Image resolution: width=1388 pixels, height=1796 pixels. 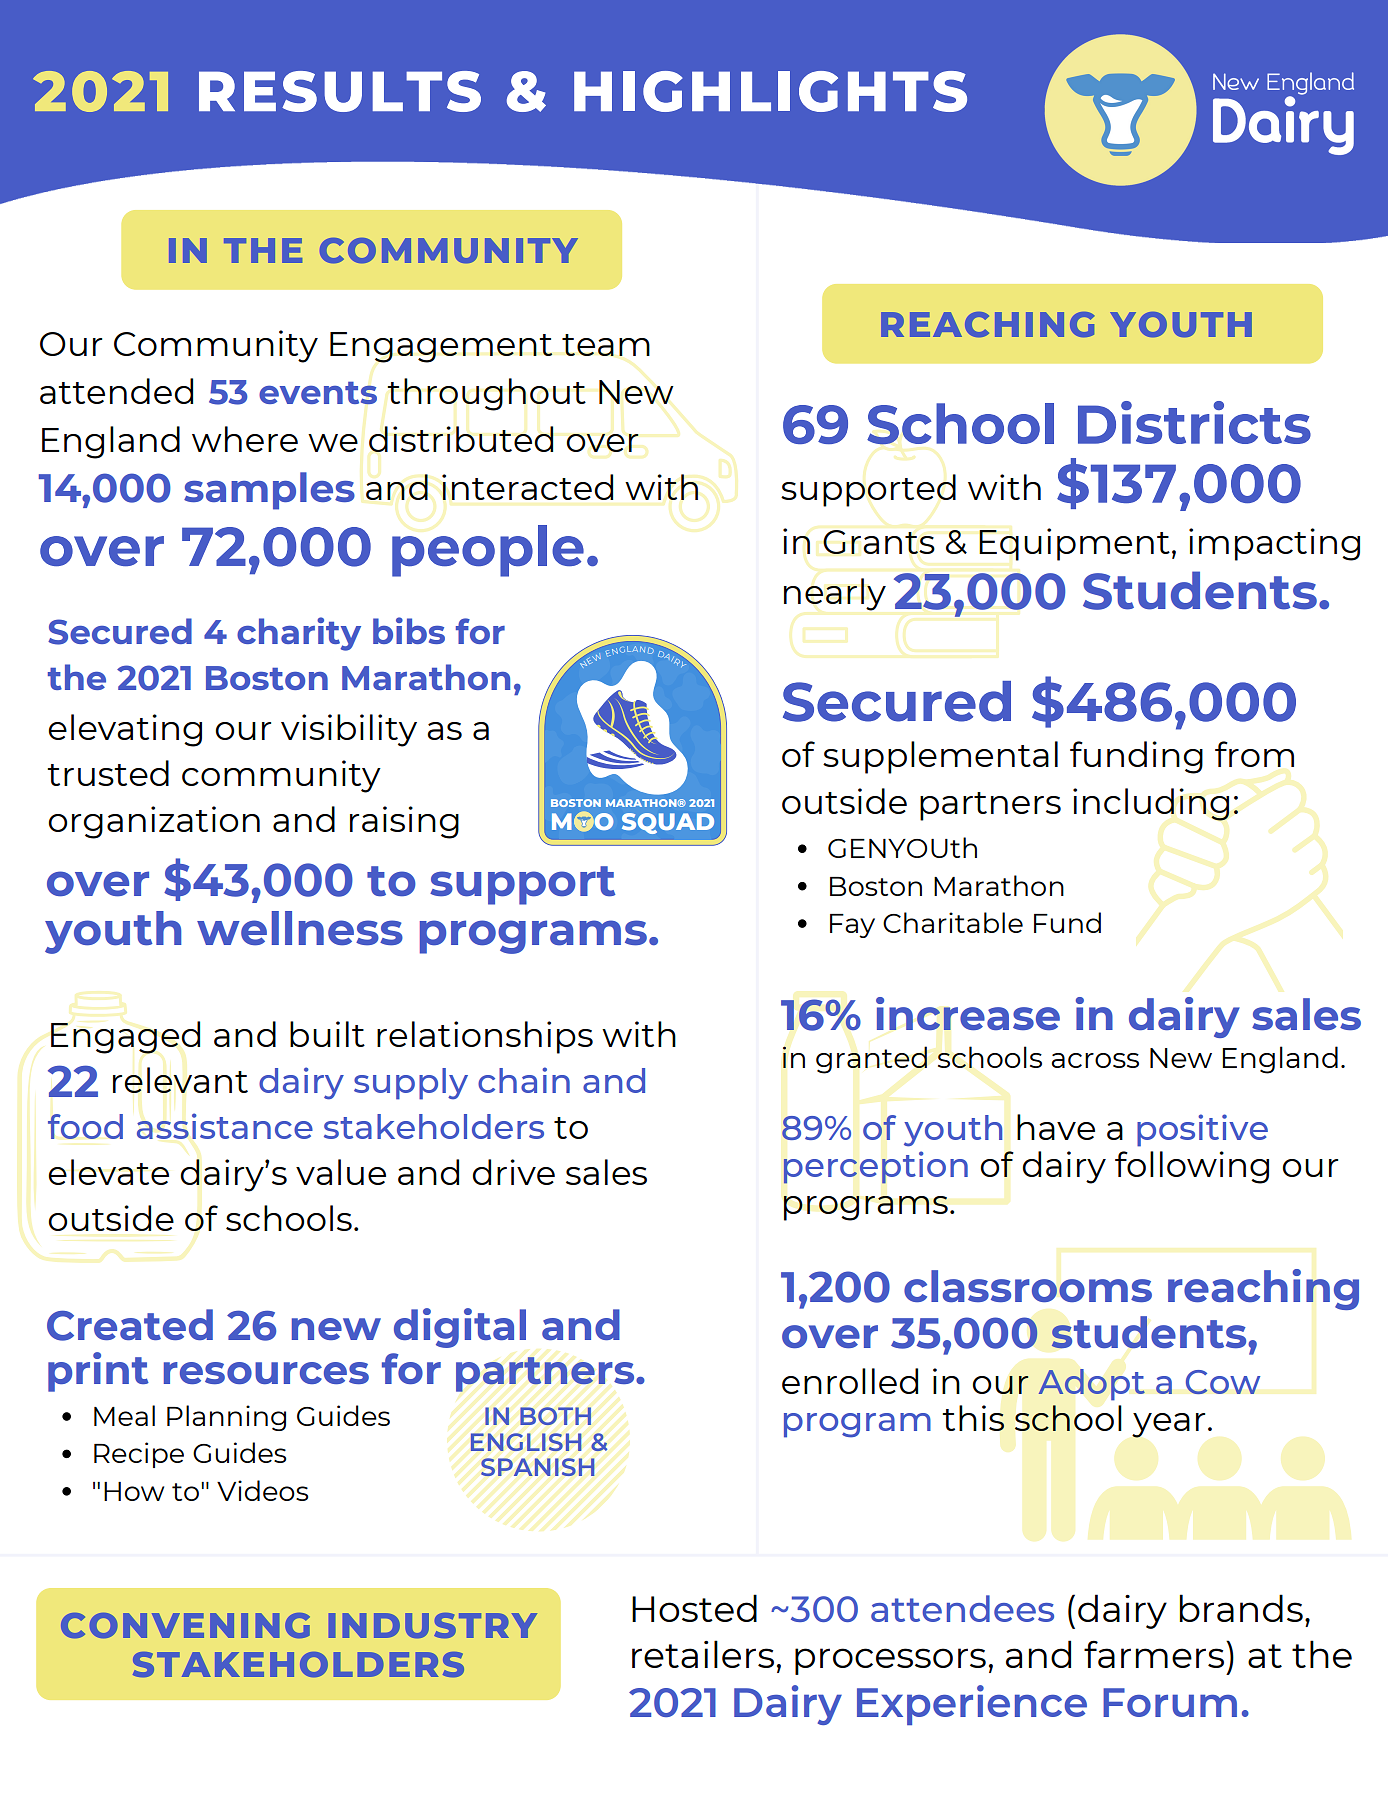 I want to click on chain, so click(x=524, y=1080).
